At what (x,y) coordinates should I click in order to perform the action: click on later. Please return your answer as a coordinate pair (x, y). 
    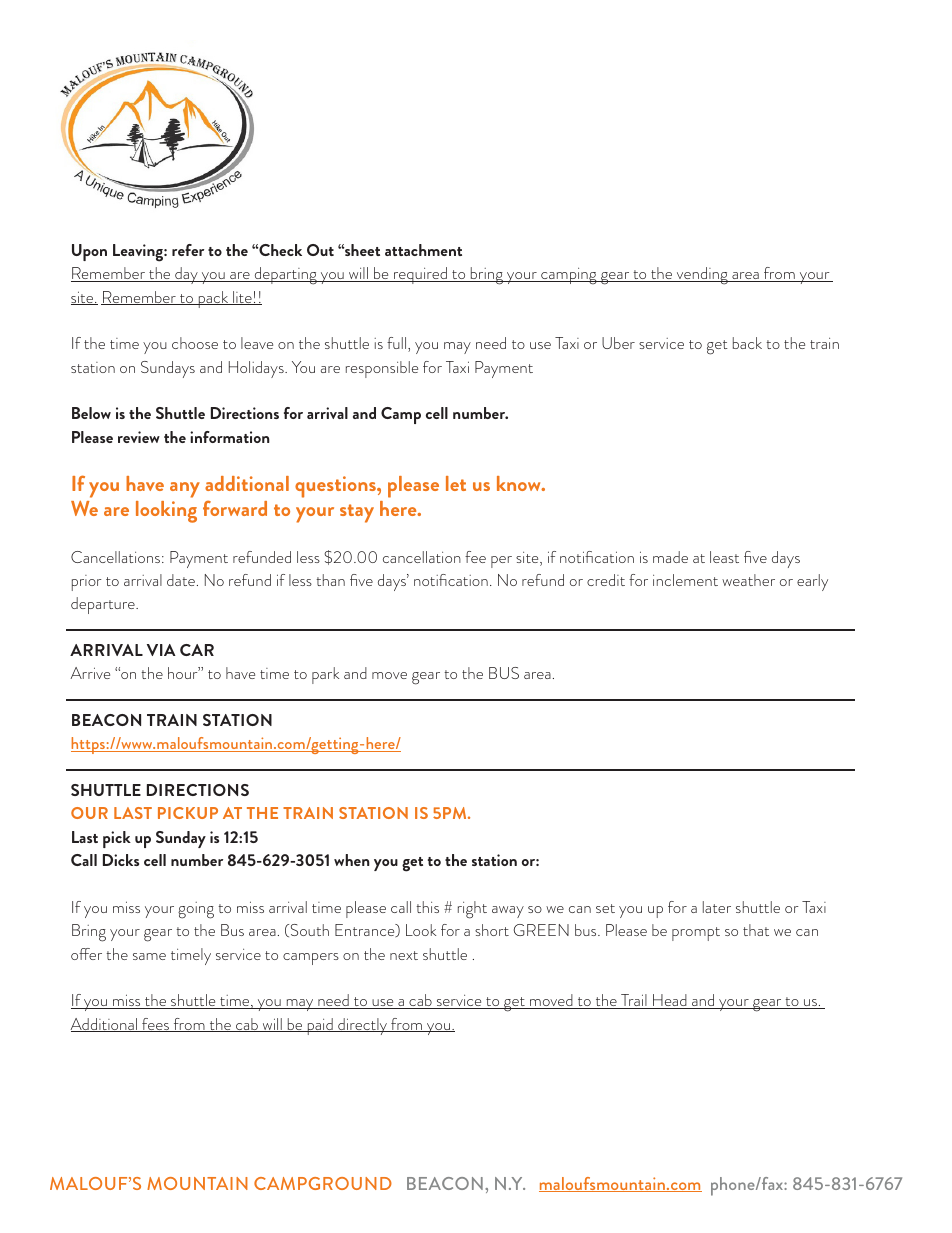
    Looking at the image, I should click on (717, 907).
